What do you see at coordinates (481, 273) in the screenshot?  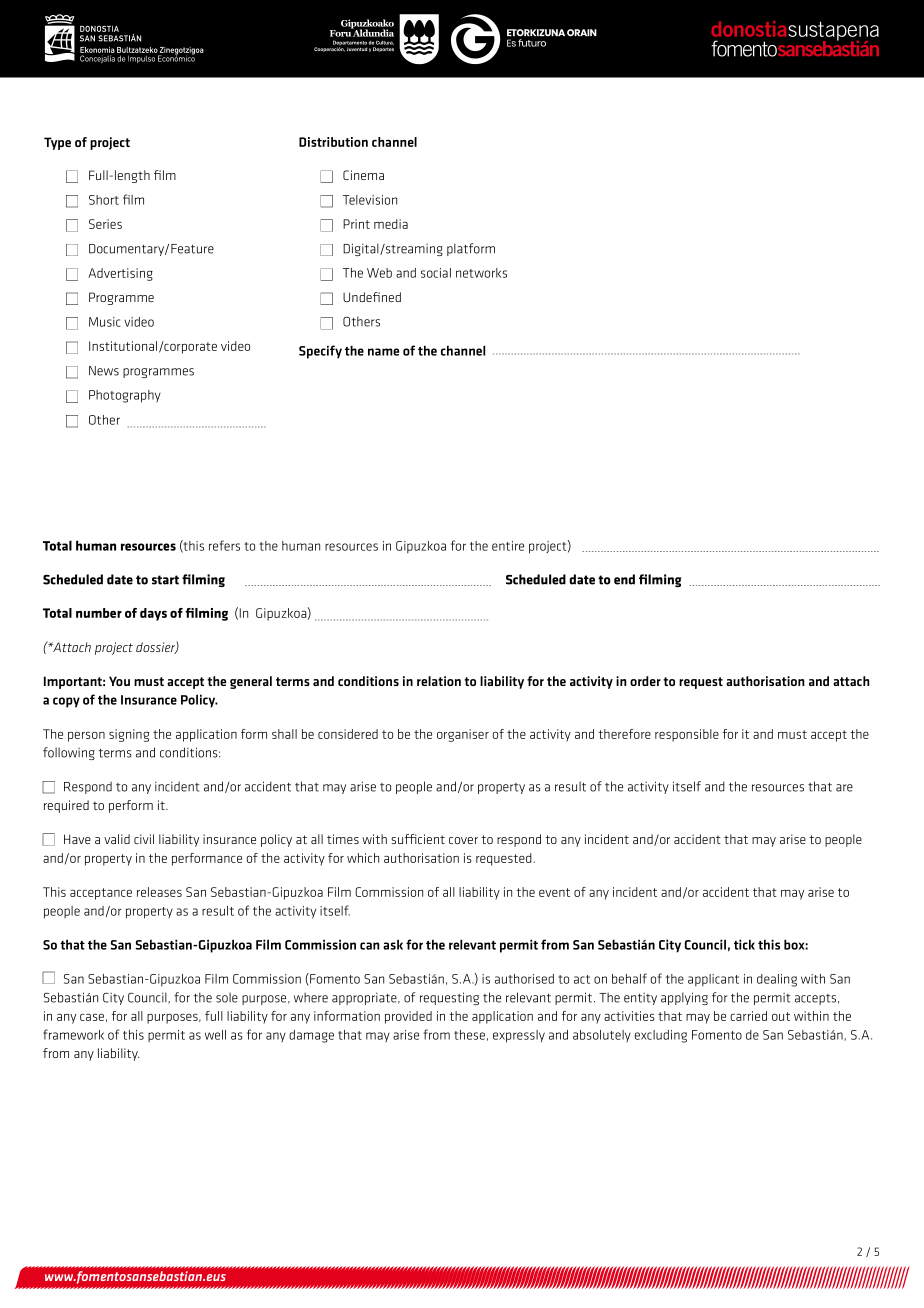 I see `networks` at bounding box center [481, 273].
